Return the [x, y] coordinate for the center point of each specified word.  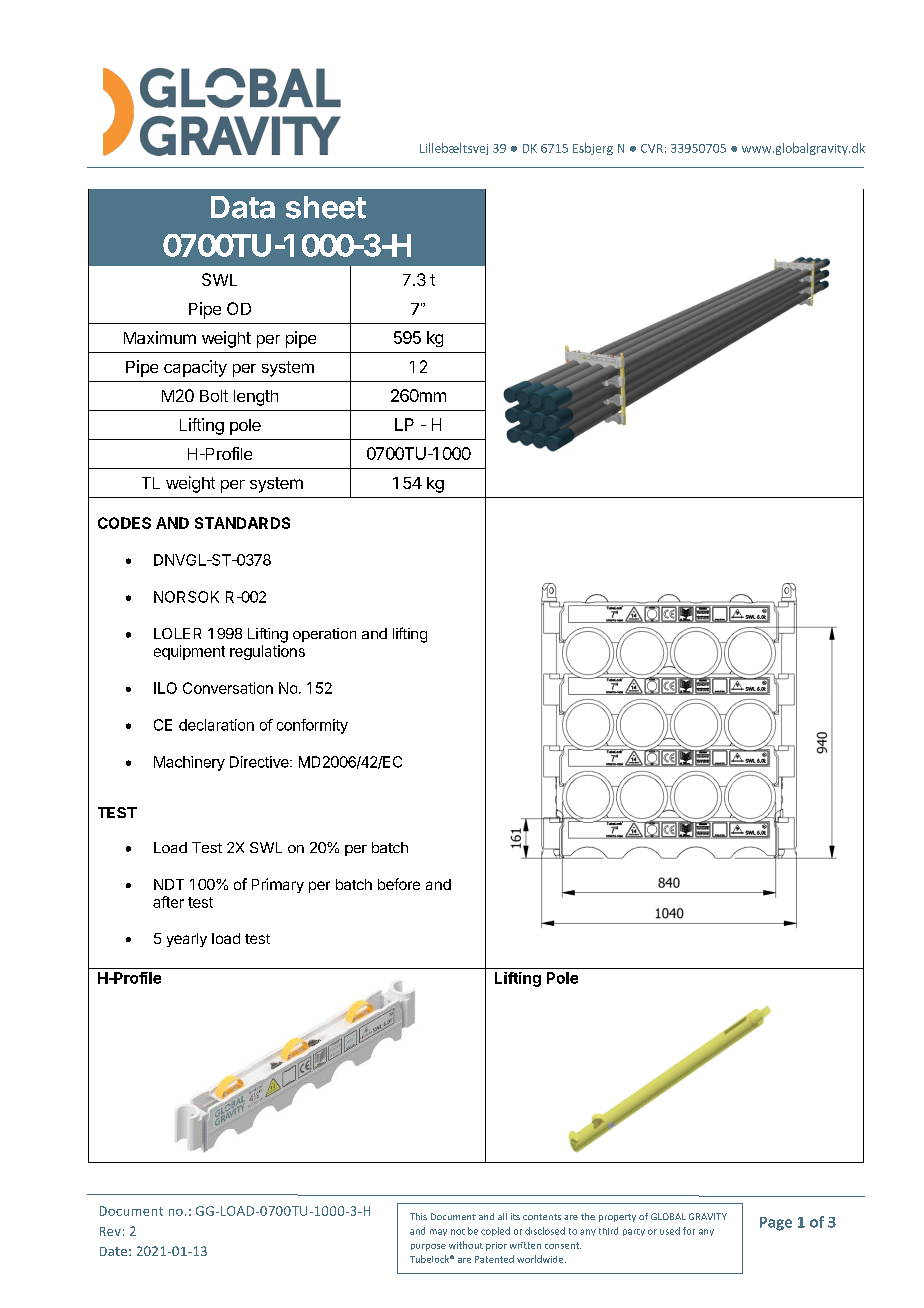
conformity [312, 726]
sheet [326, 207]
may [438, 1232]
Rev [110, 1231]
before [399, 884]
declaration [216, 725]
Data [243, 207]
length [256, 398]
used [670, 1231]
